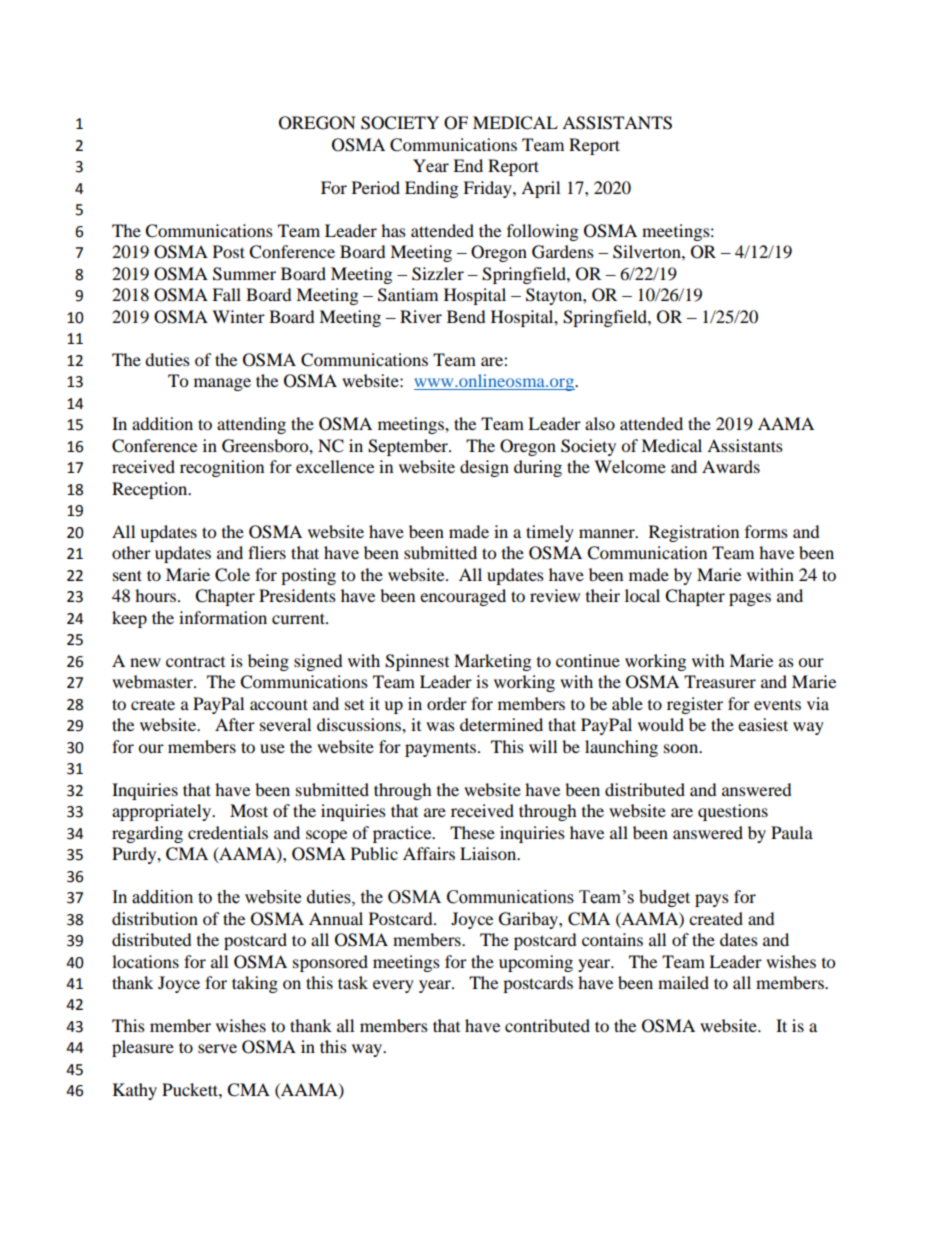  What do you see at coordinates (244, 274) in the page?
I see `Summer` at bounding box center [244, 274].
